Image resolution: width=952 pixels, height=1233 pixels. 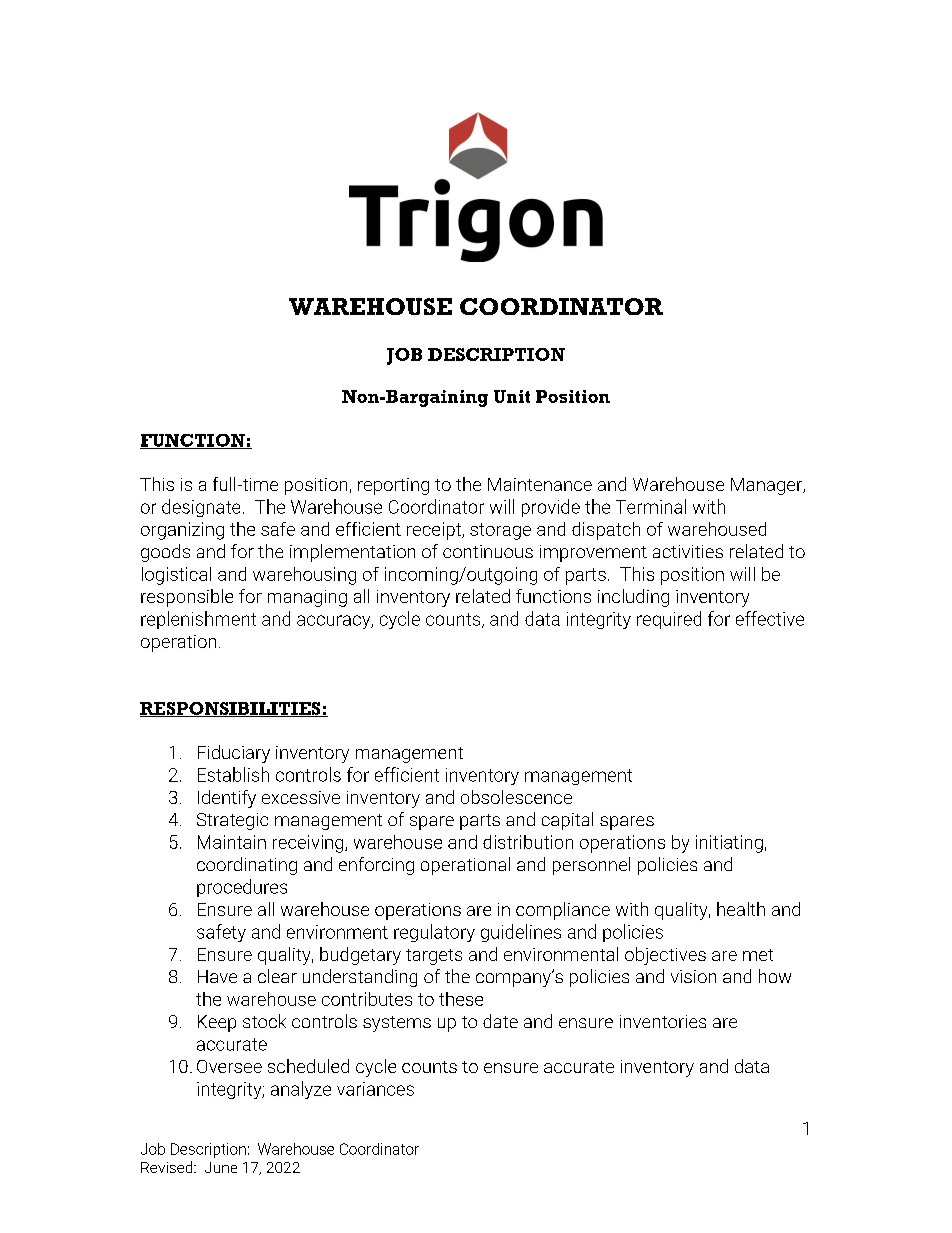 I want to click on Unit, so click(x=512, y=396).
